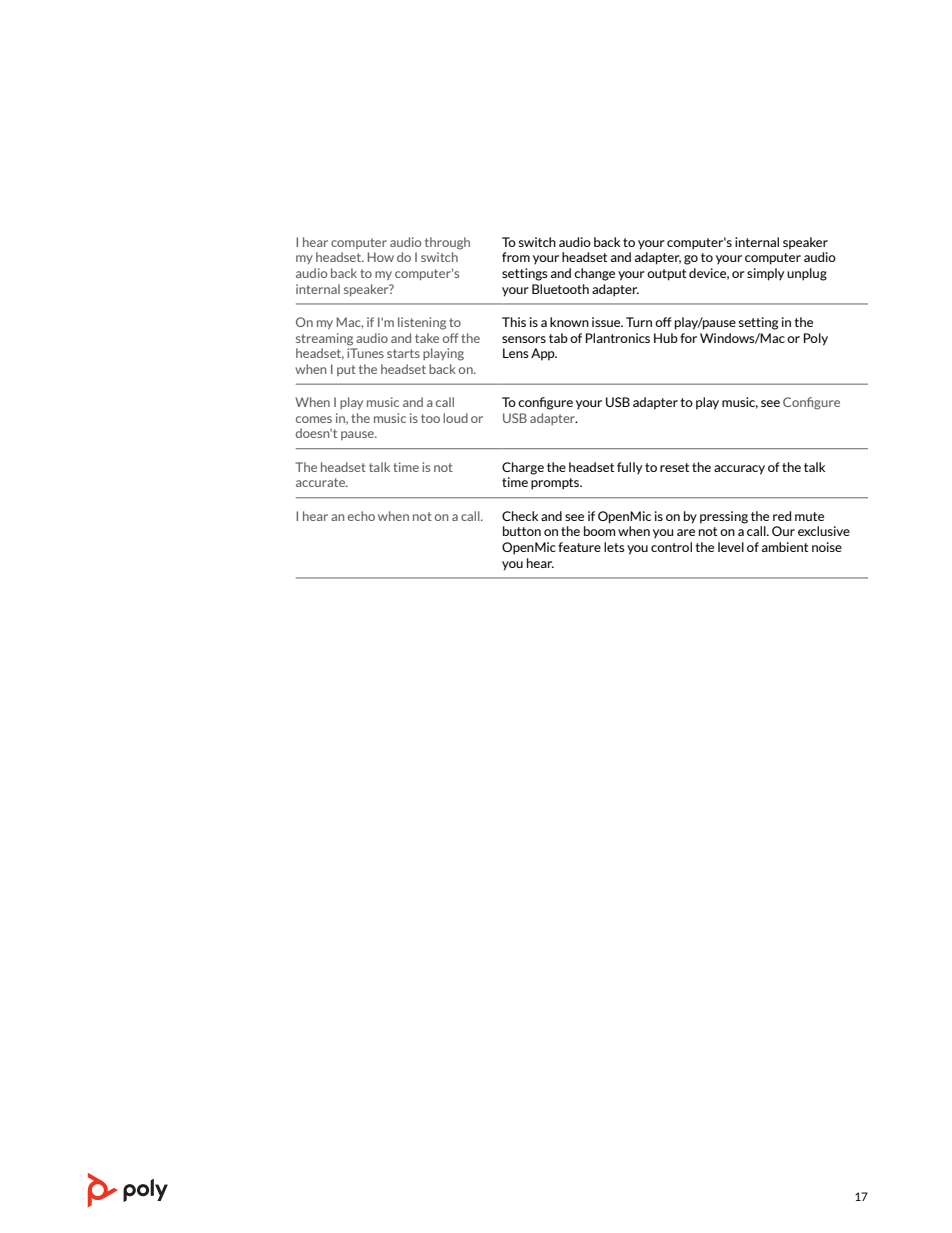 This page has height=1233, width=952. Describe the element at coordinates (516, 257) in the page. I see `from` at that location.
